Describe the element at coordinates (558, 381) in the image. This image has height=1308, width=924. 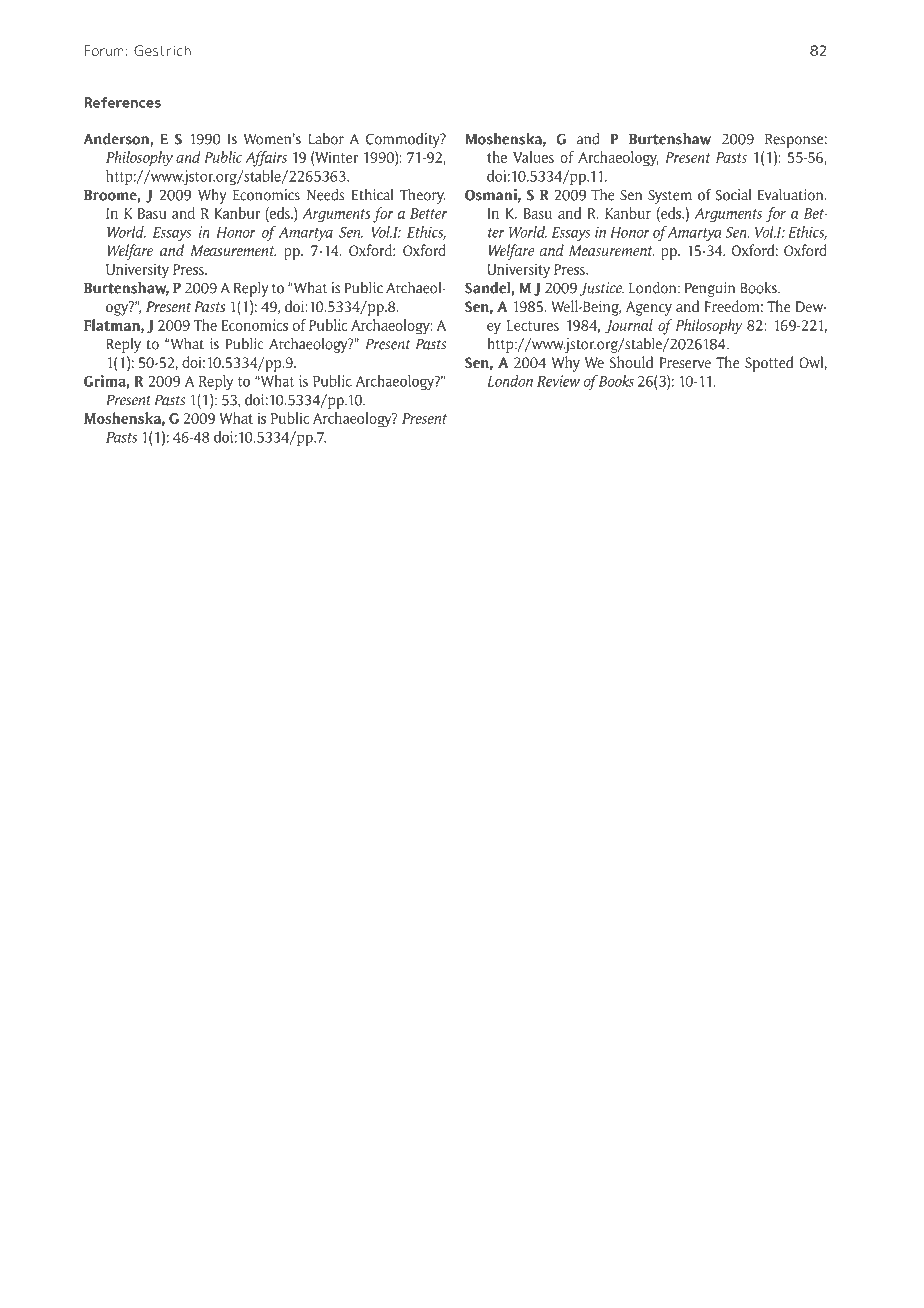
I see `Review` at that location.
